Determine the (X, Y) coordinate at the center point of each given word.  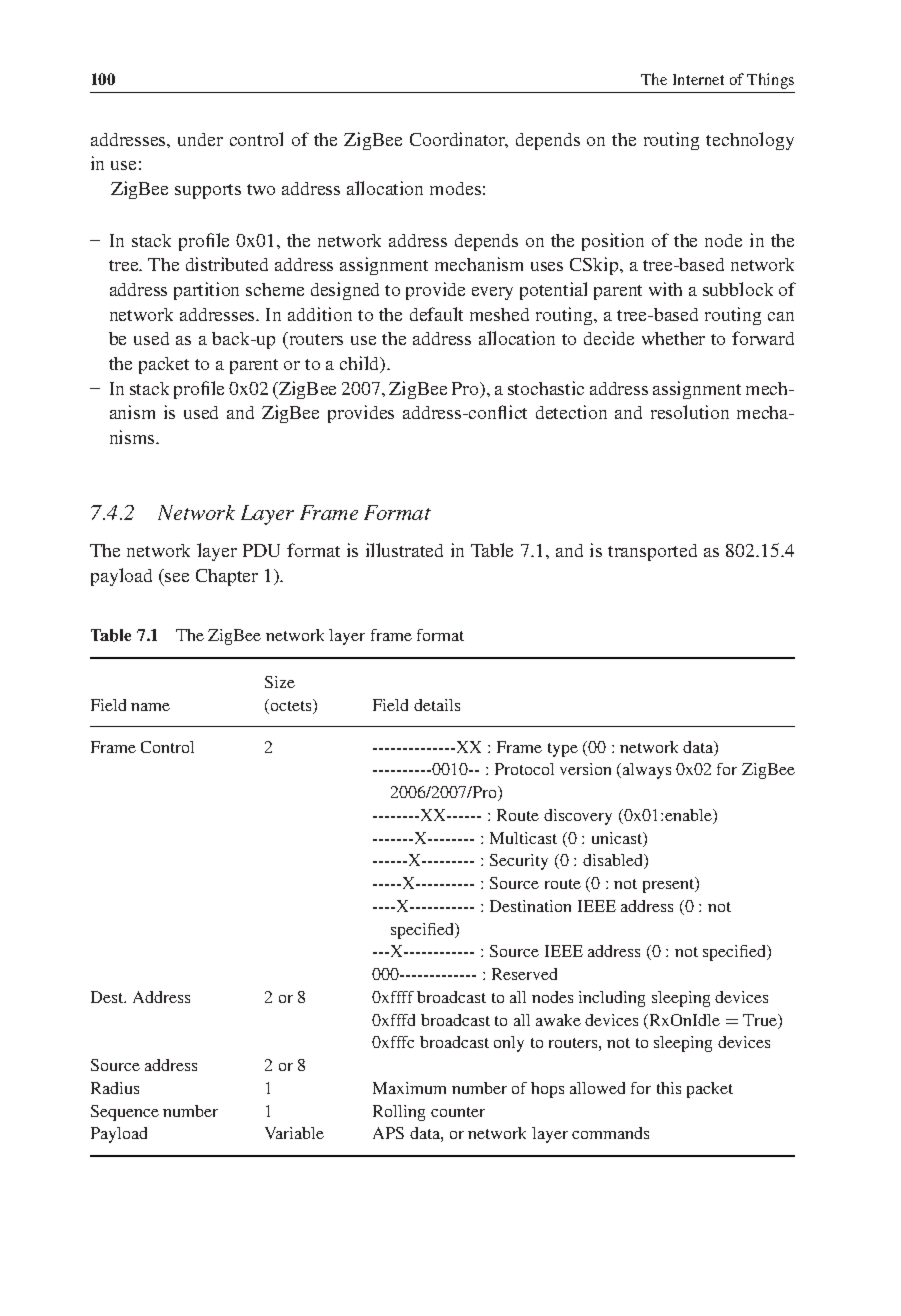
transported (652, 552)
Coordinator (459, 140)
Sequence (125, 1113)
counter (458, 1112)
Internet (698, 79)
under (200, 139)
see (177, 577)
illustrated (404, 550)
